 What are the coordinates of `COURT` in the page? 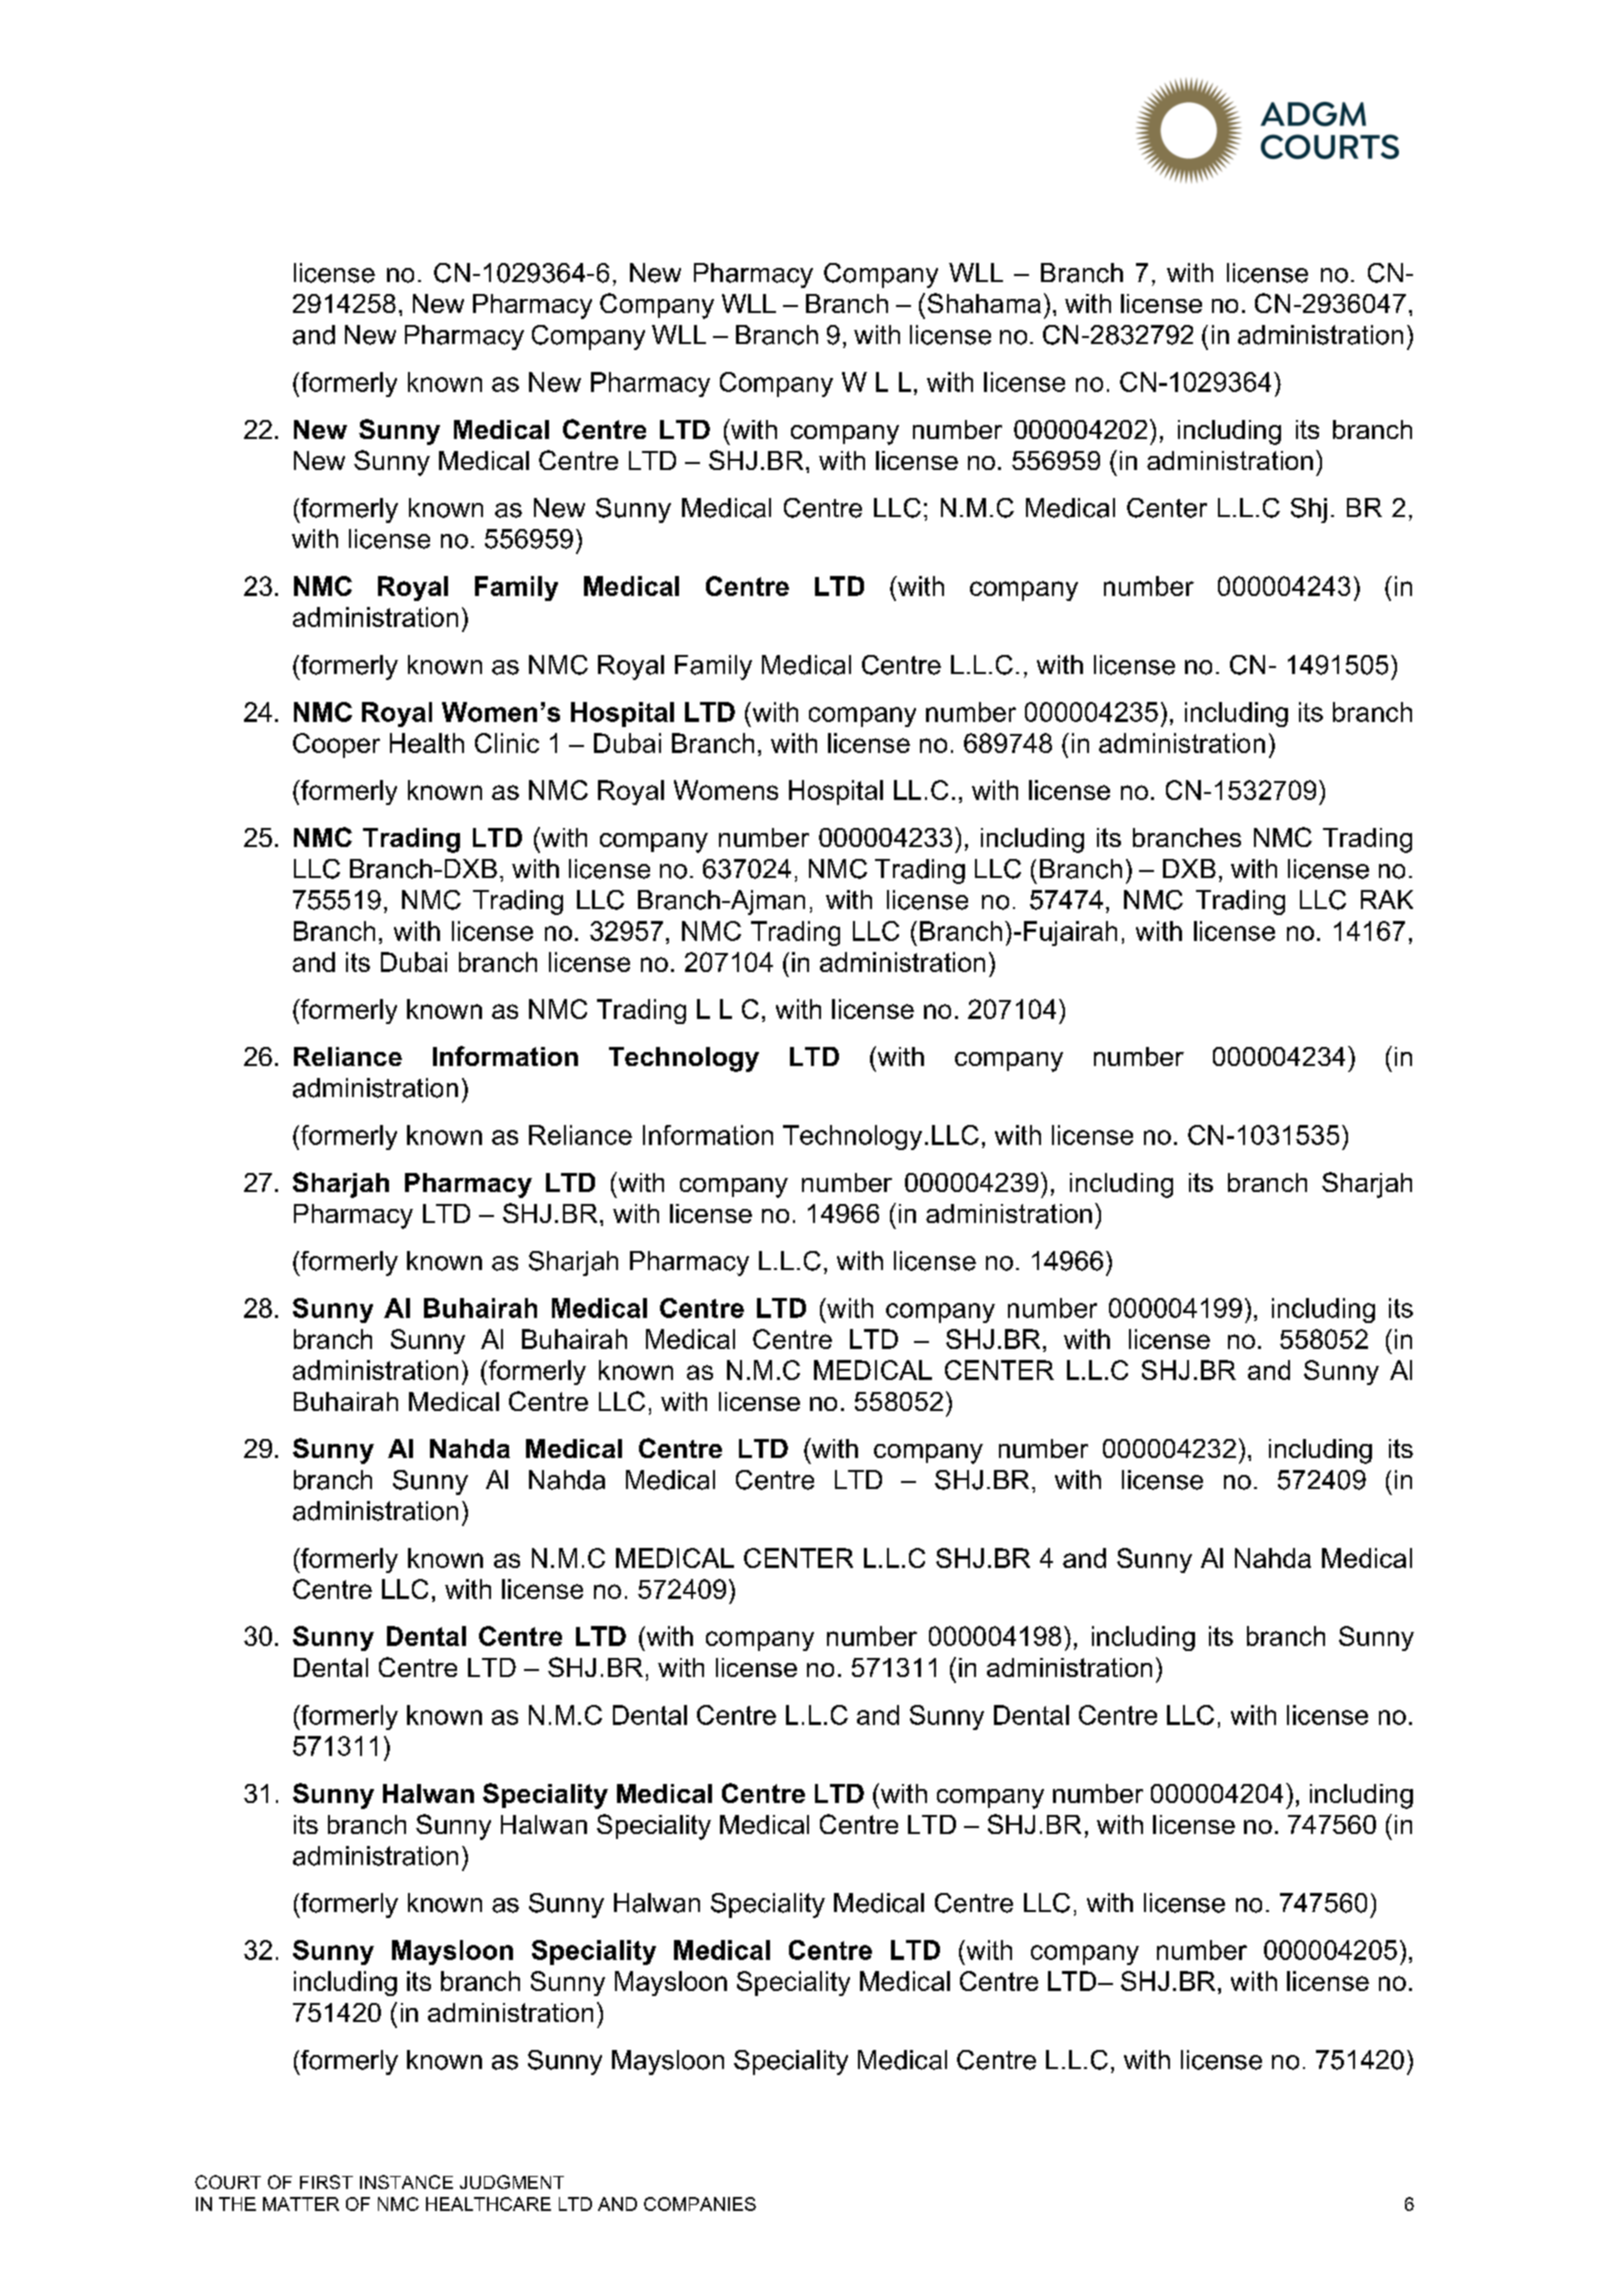 It's located at (228, 2182).
